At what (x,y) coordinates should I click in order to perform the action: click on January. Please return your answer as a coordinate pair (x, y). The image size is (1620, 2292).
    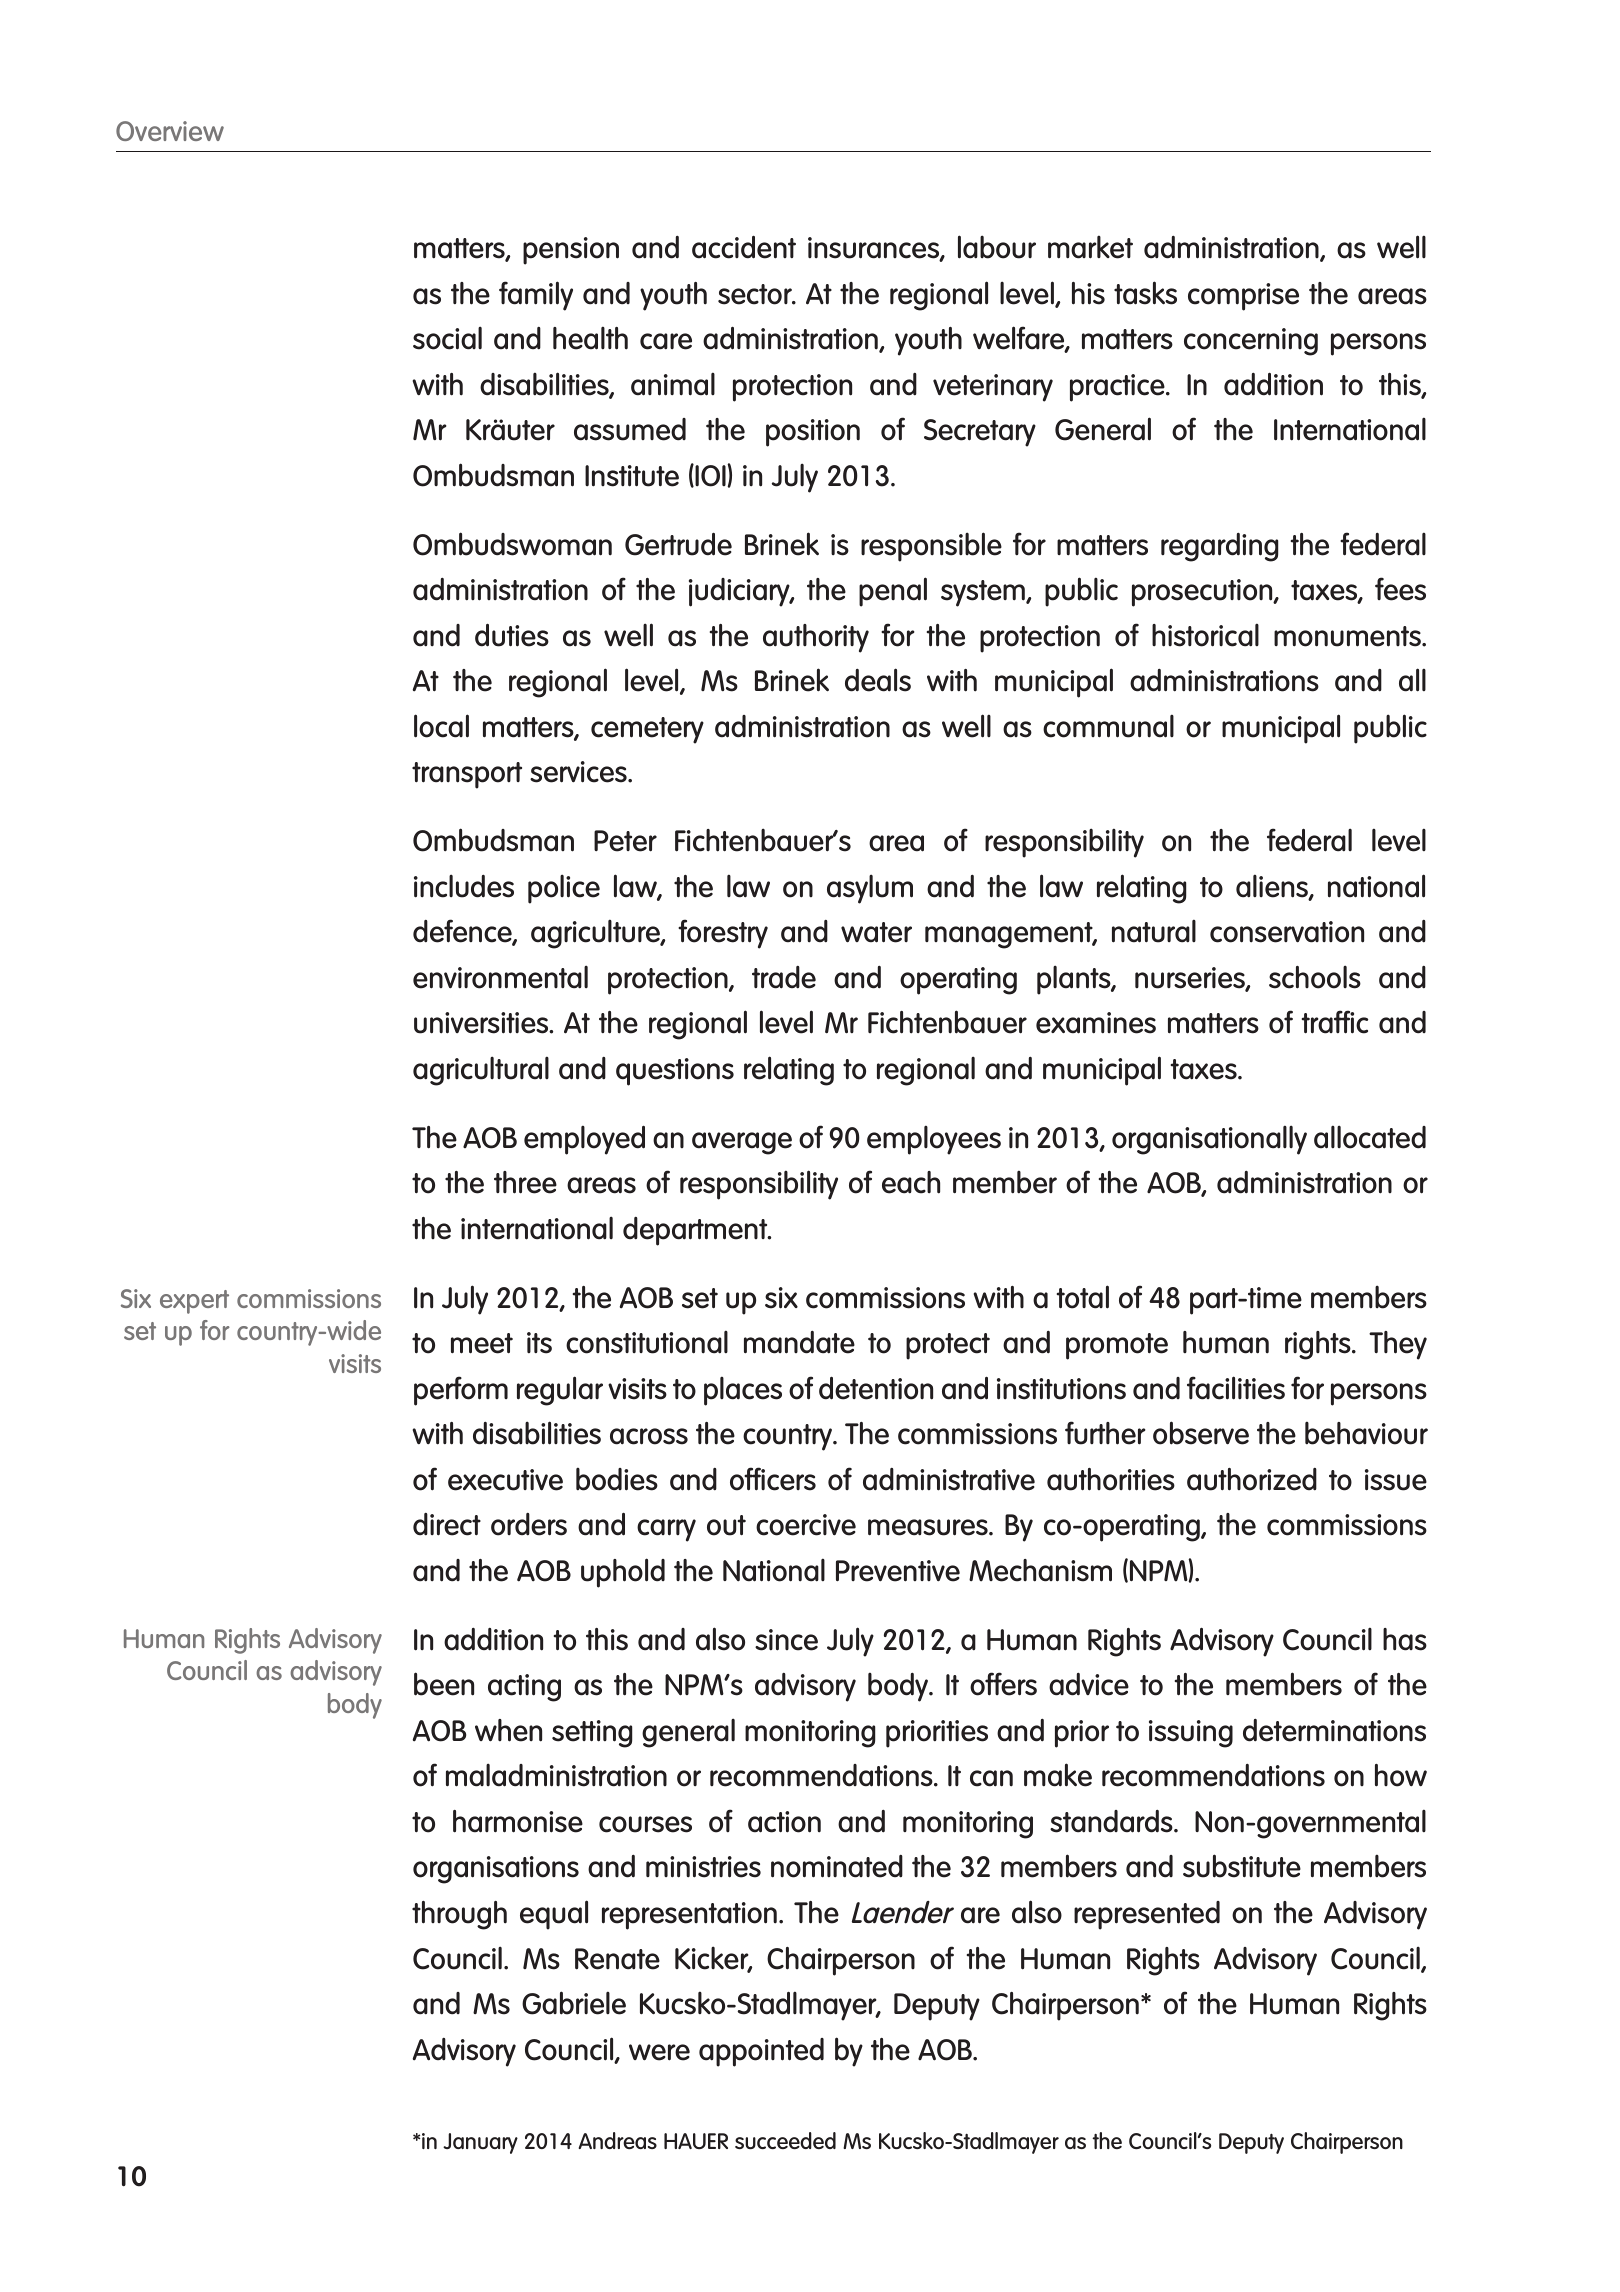
    Looking at the image, I should click on (480, 2143).
